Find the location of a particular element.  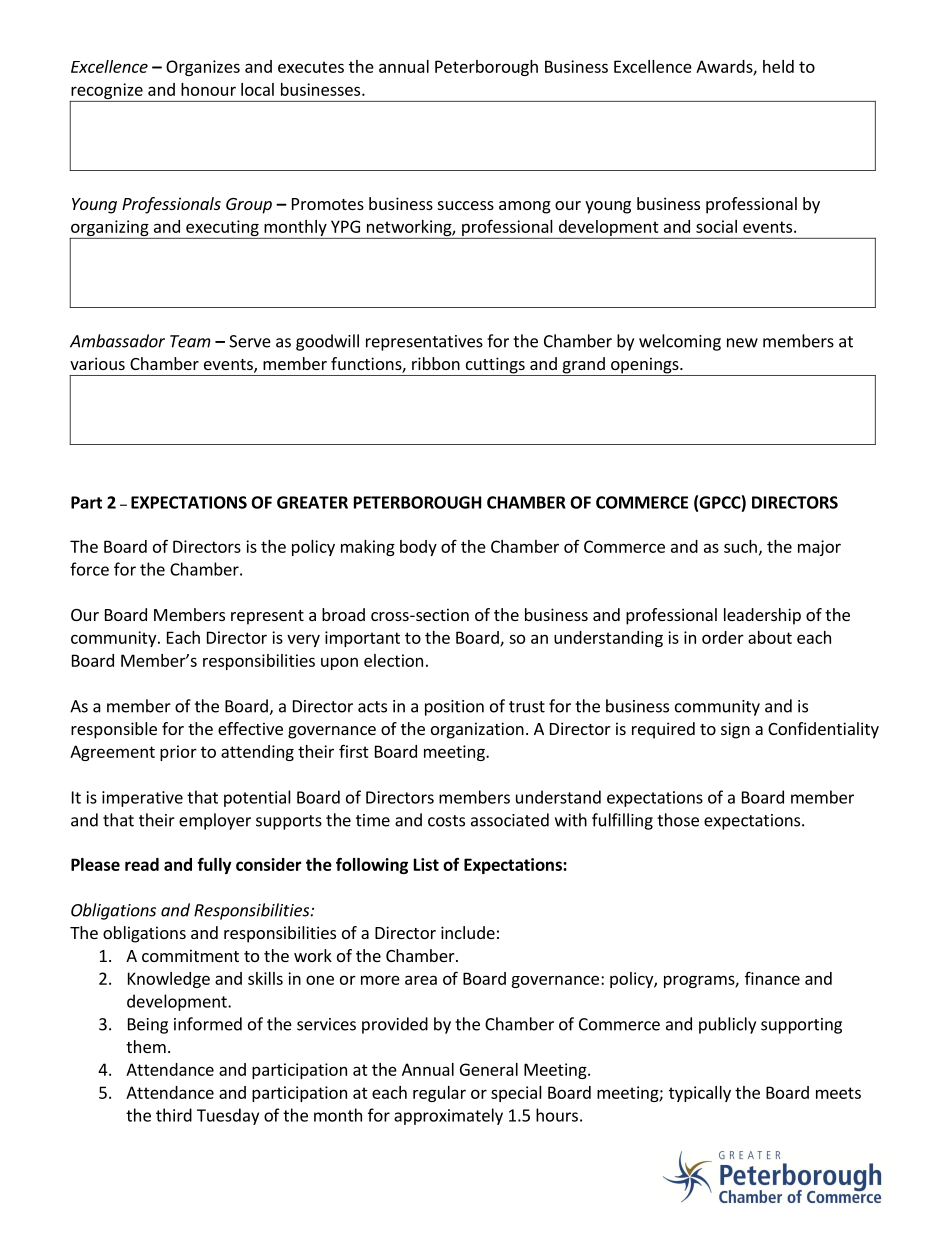

leadership is located at coordinates (762, 616).
